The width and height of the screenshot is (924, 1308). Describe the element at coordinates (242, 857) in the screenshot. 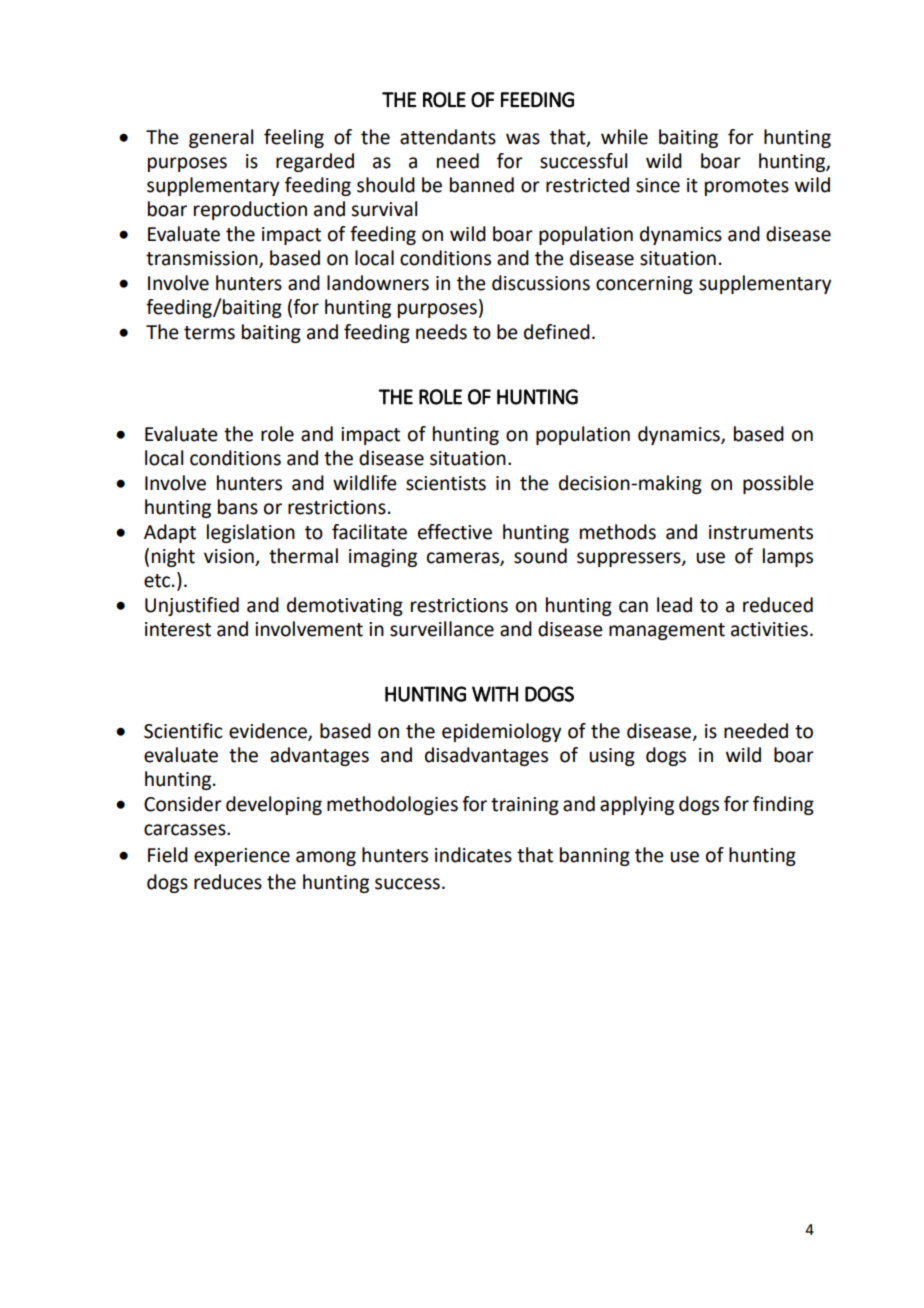

I see `experience` at that location.
